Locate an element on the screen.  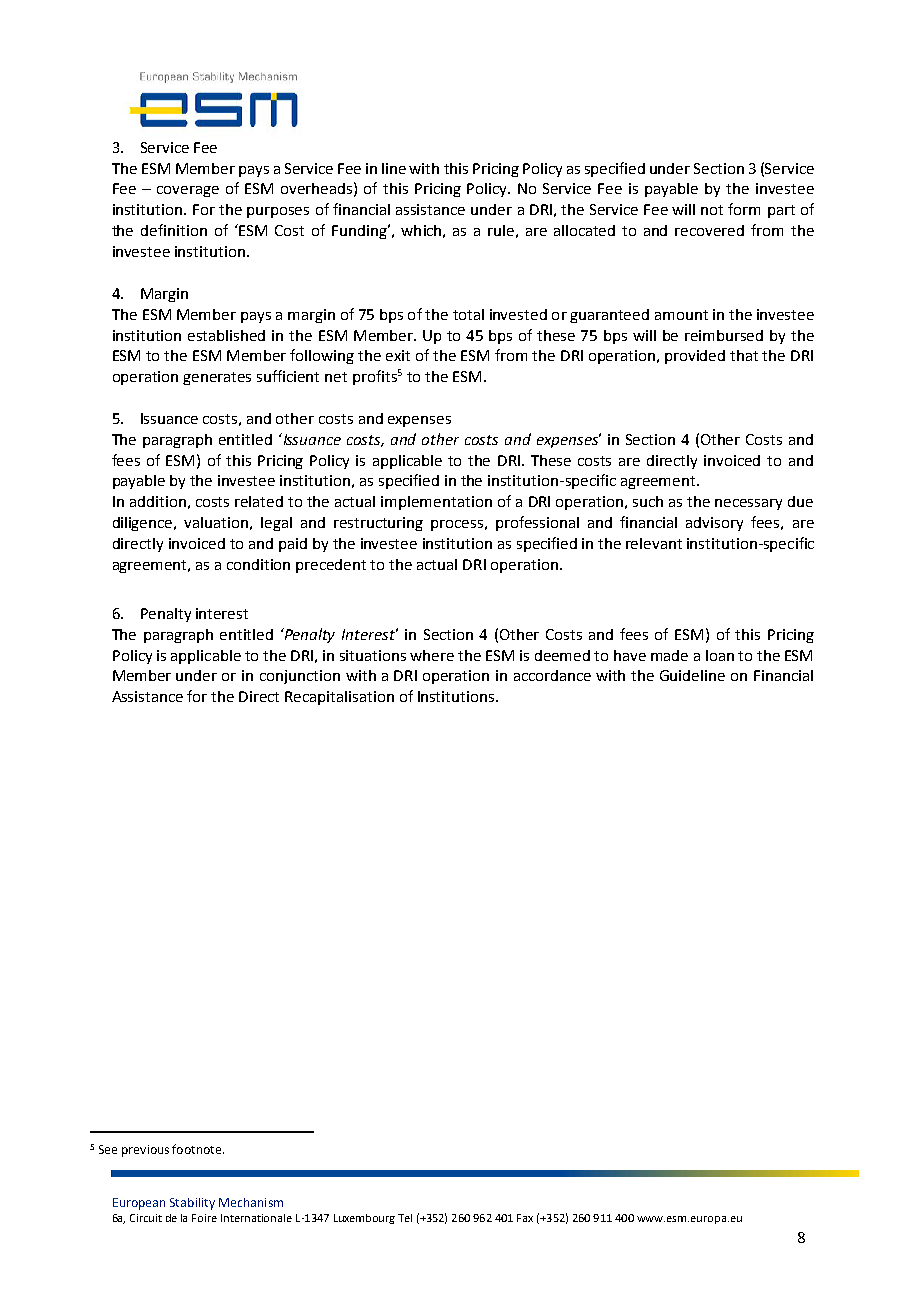
loan is located at coordinates (720, 655).
